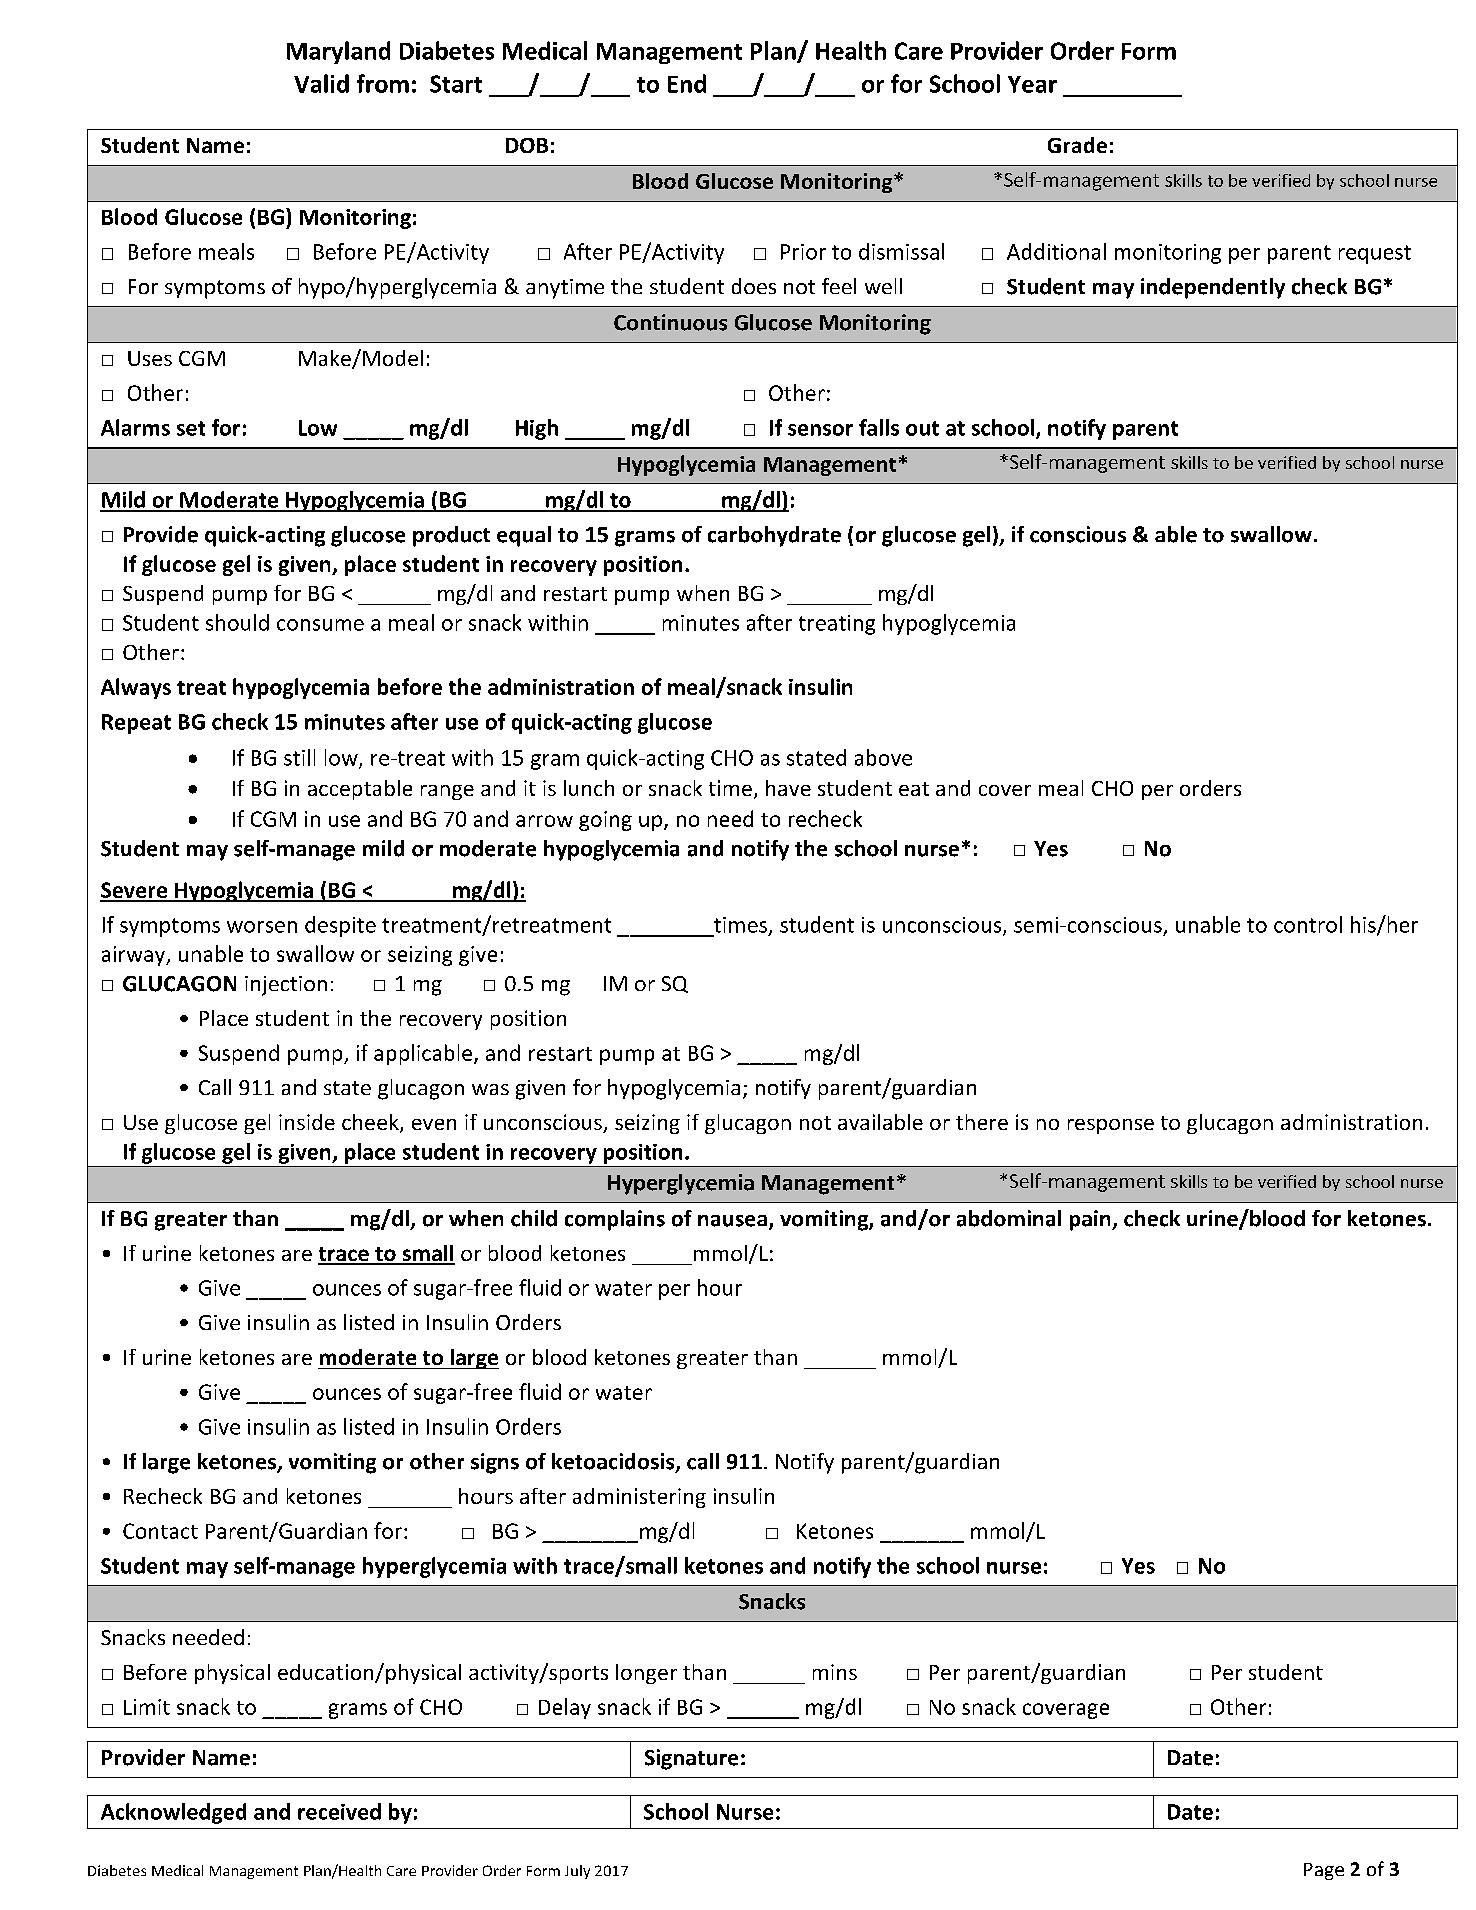 This screenshot has height=1910, width=1476. I want to click on Valid, so click(321, 83).
